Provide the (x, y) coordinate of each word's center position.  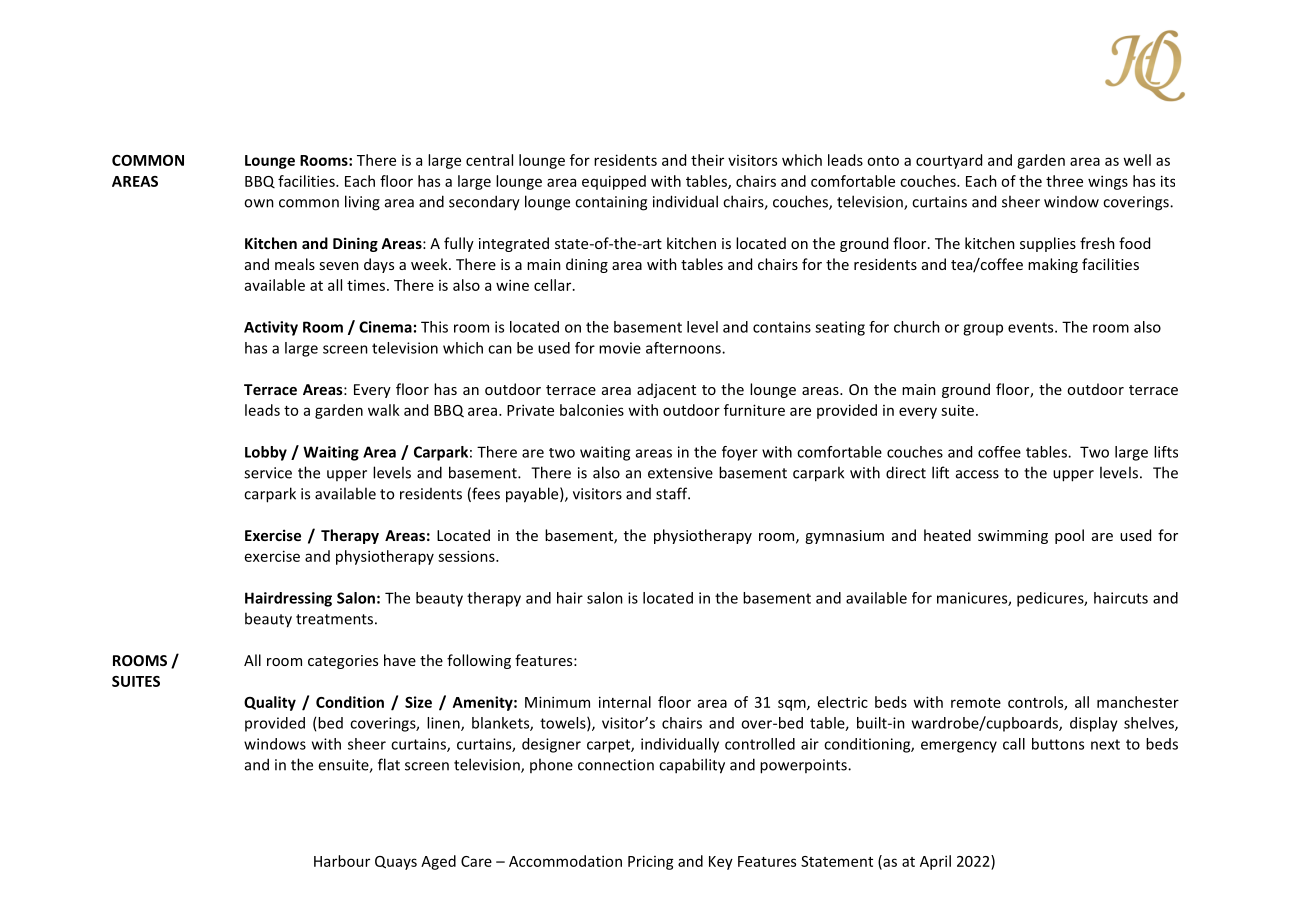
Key (721, 863)
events (1032, 327)
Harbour (342, 861)
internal (625, 702)
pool (1069, 536)
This (434, 327)
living (362, 203)
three (1064, 181)
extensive (680, 473)
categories (343, 662)
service (268, 473)
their (707, 160)
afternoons (684, 348)
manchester (1138, 702)
